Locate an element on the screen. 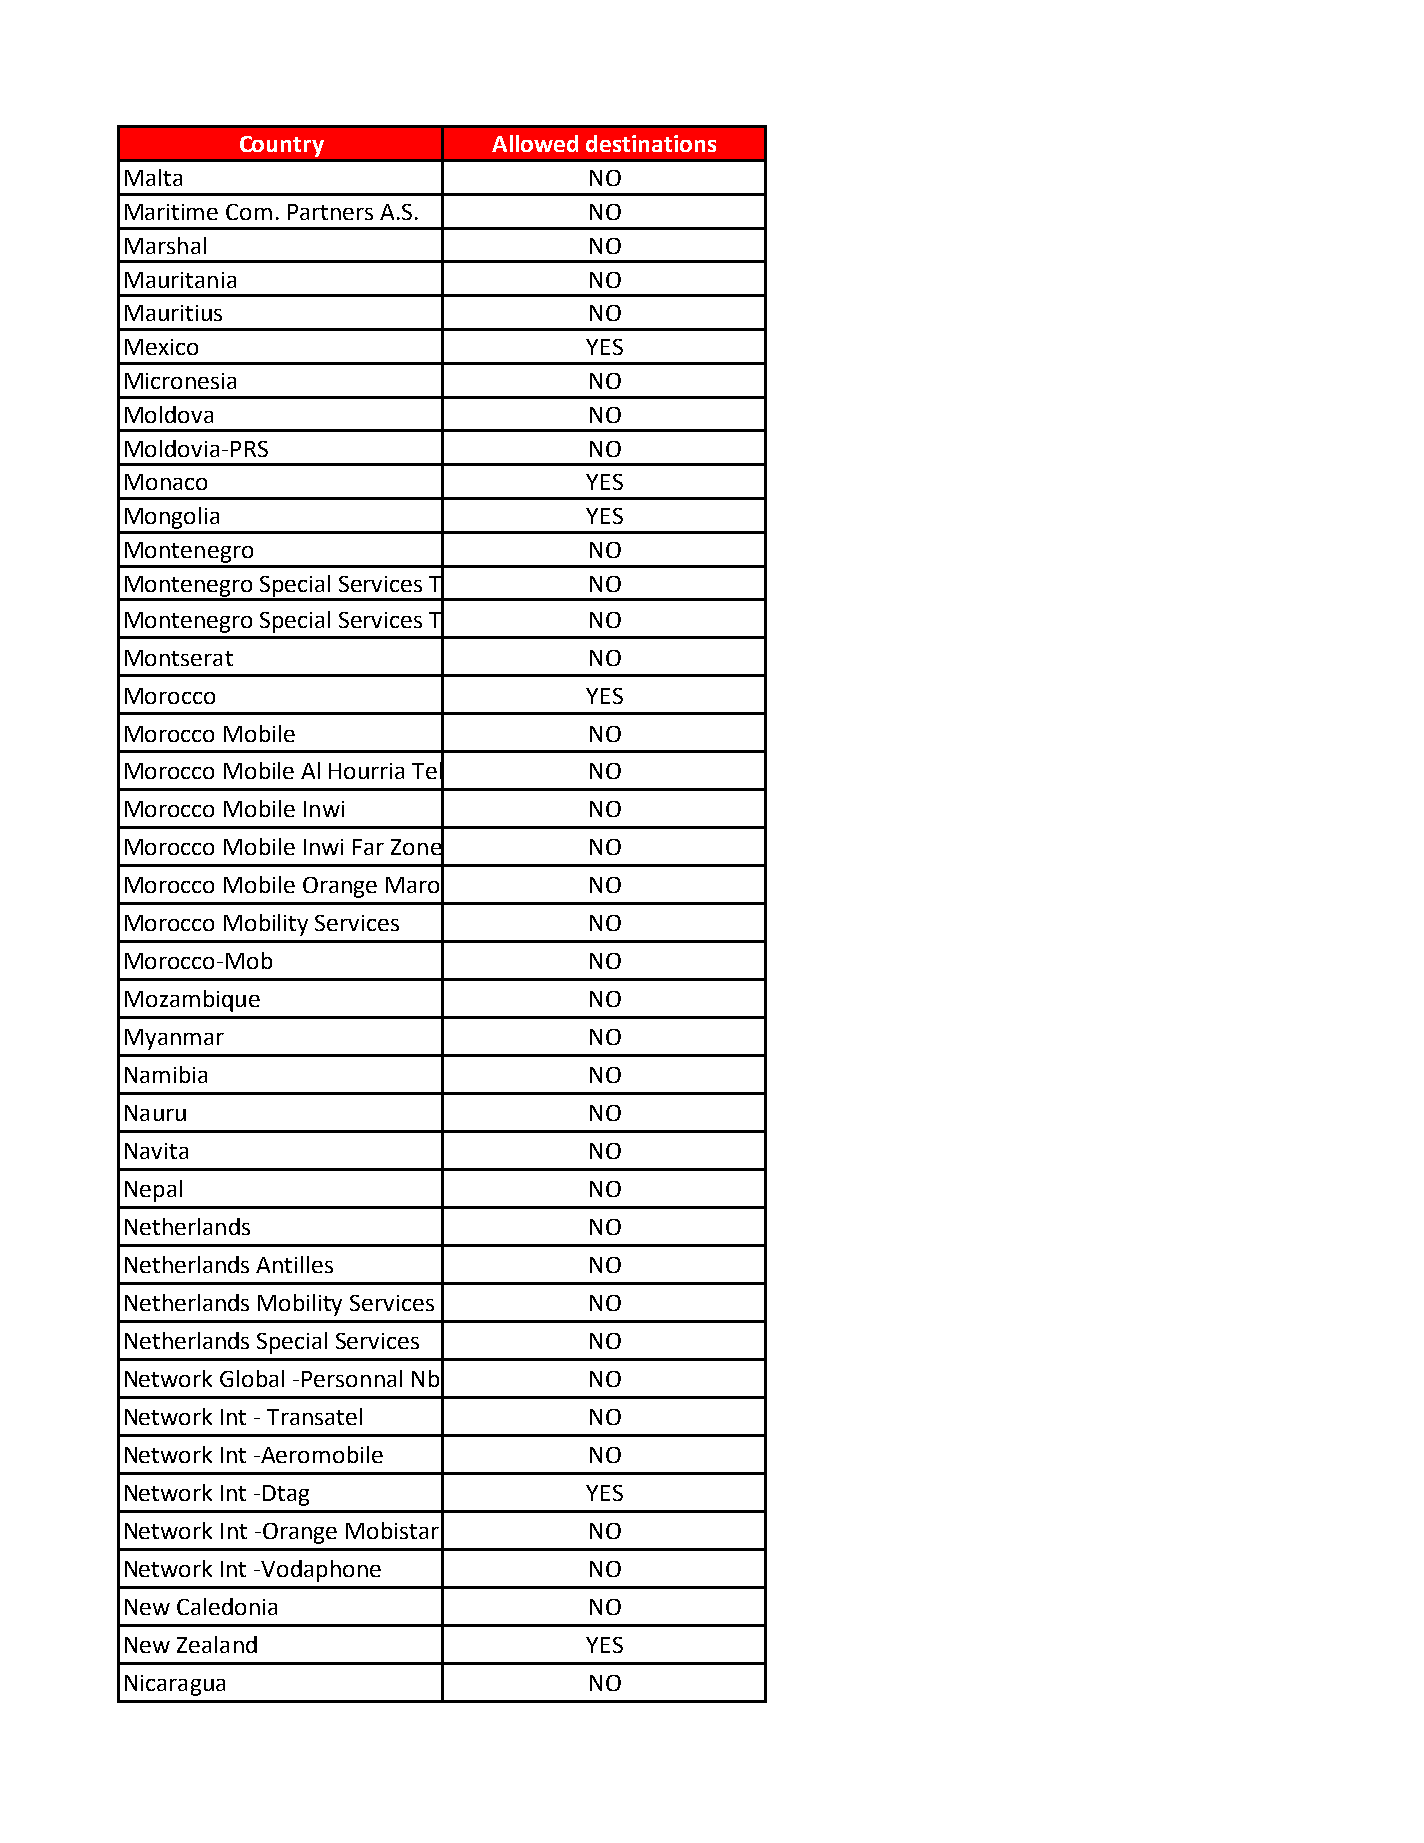  destinations is located at coordinates (651, 143).
